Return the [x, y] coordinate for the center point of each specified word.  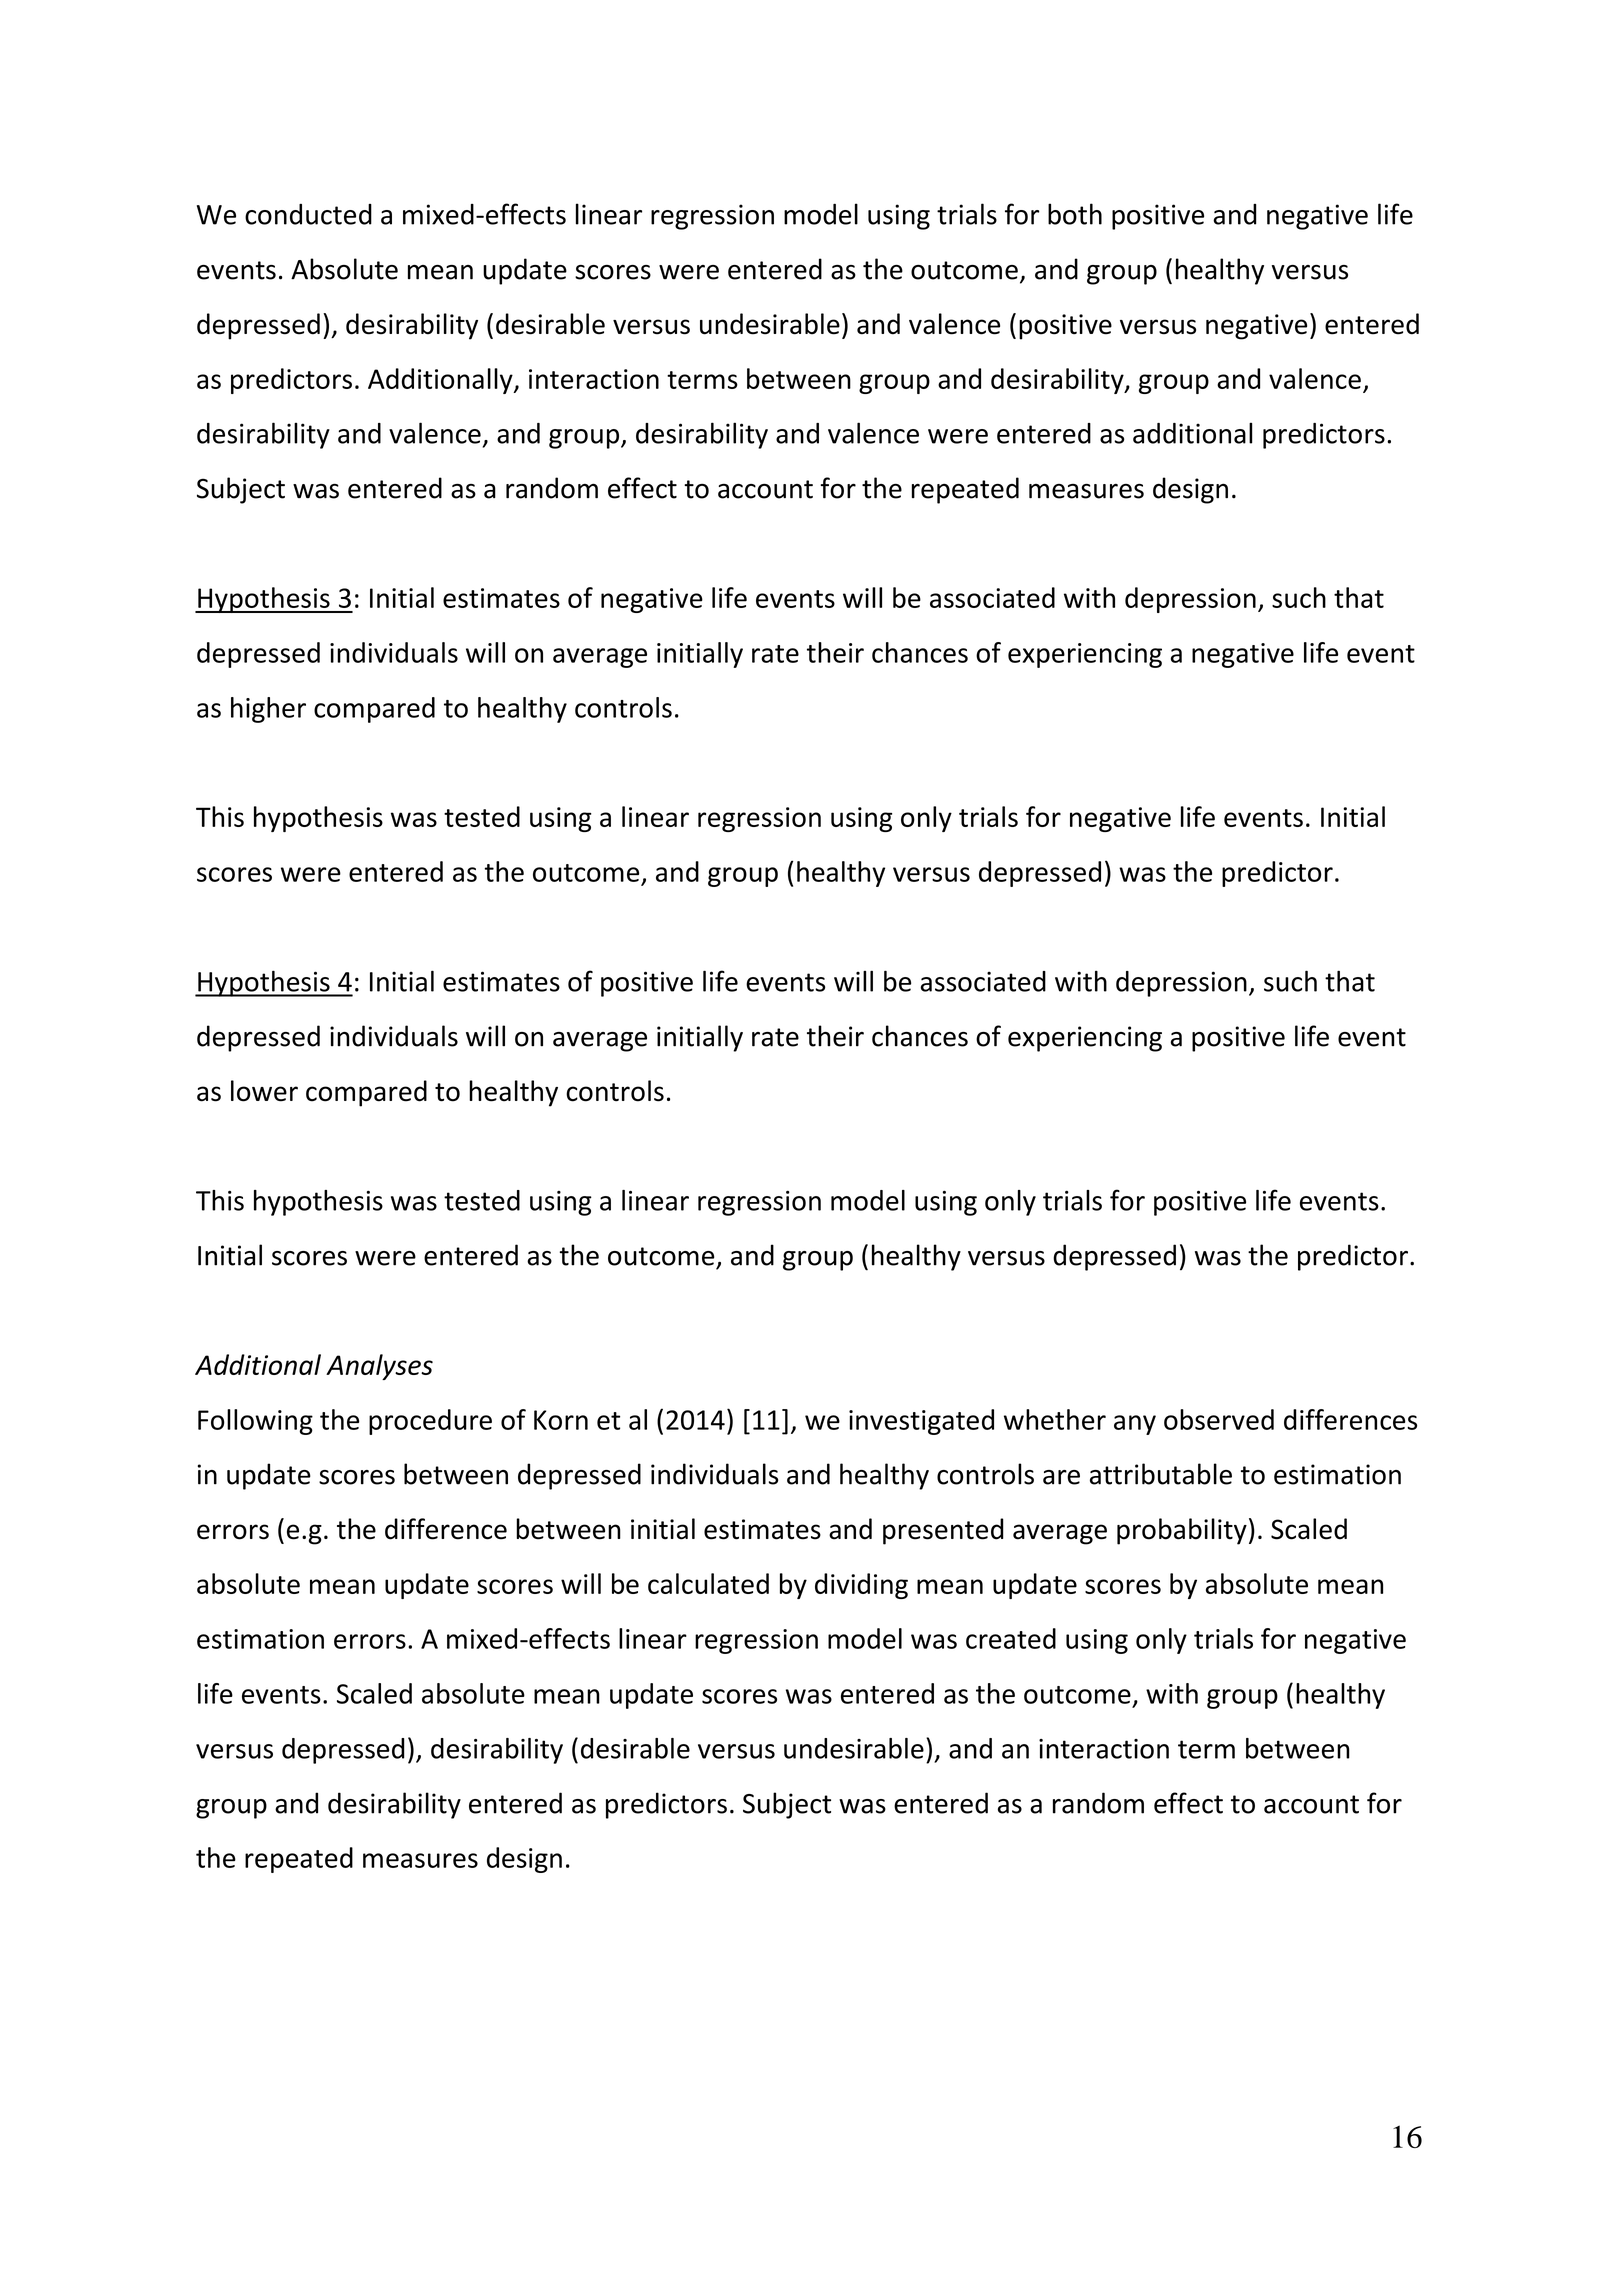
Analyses [379, 1367]
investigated [921, 1422]
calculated [708, 1583]
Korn [561, 1420]
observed [1219, 1419]
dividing [861, 1586]
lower [264, 1091]
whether [1055, 1419]
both [1075, 214]
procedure [430, 1422]
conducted [308, 214]
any [1135, 1425]
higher [268, 710]
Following [255, 1422]
